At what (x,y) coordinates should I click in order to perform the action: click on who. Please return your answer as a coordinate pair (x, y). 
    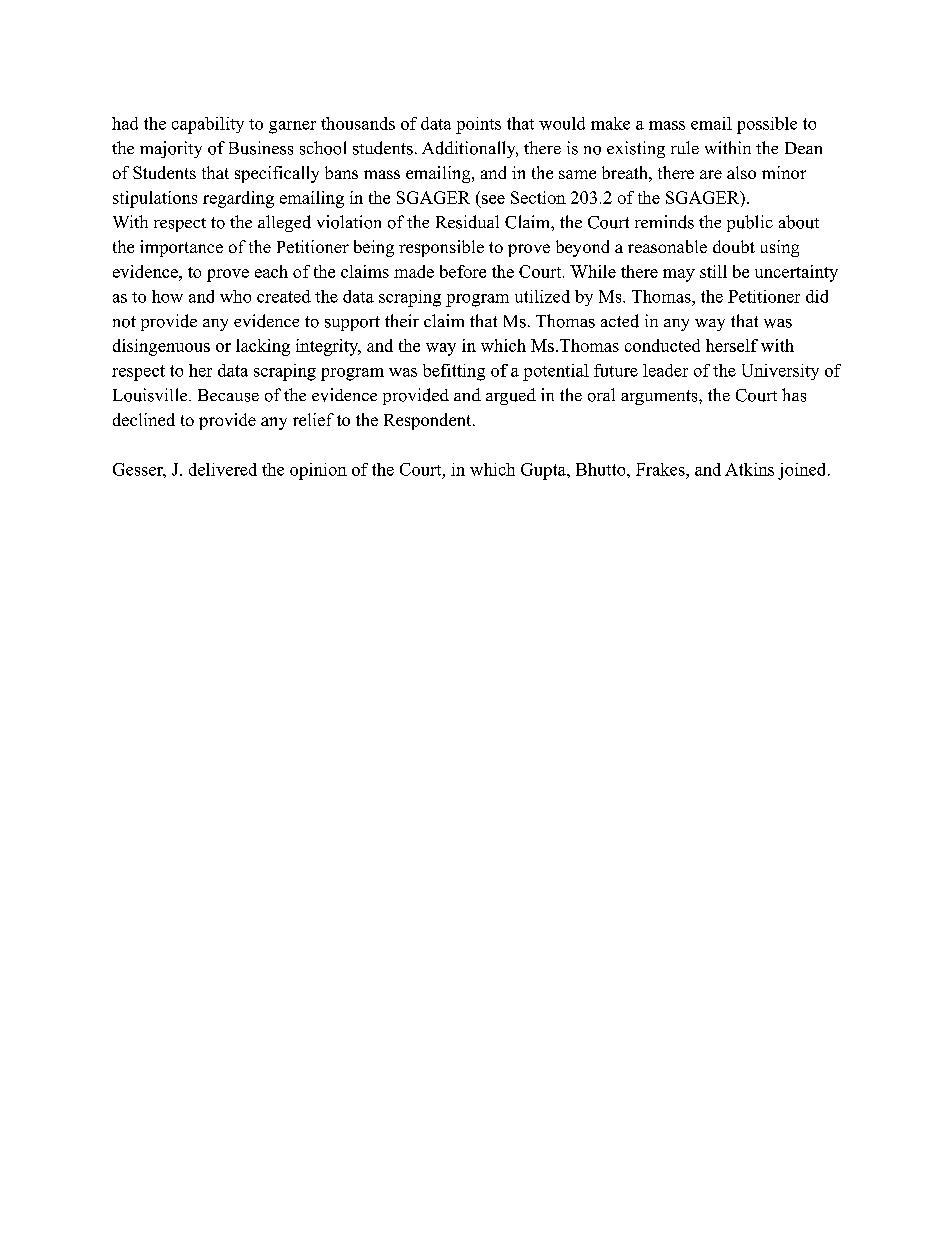
    Looking at the image, I should click on (235, 296).
